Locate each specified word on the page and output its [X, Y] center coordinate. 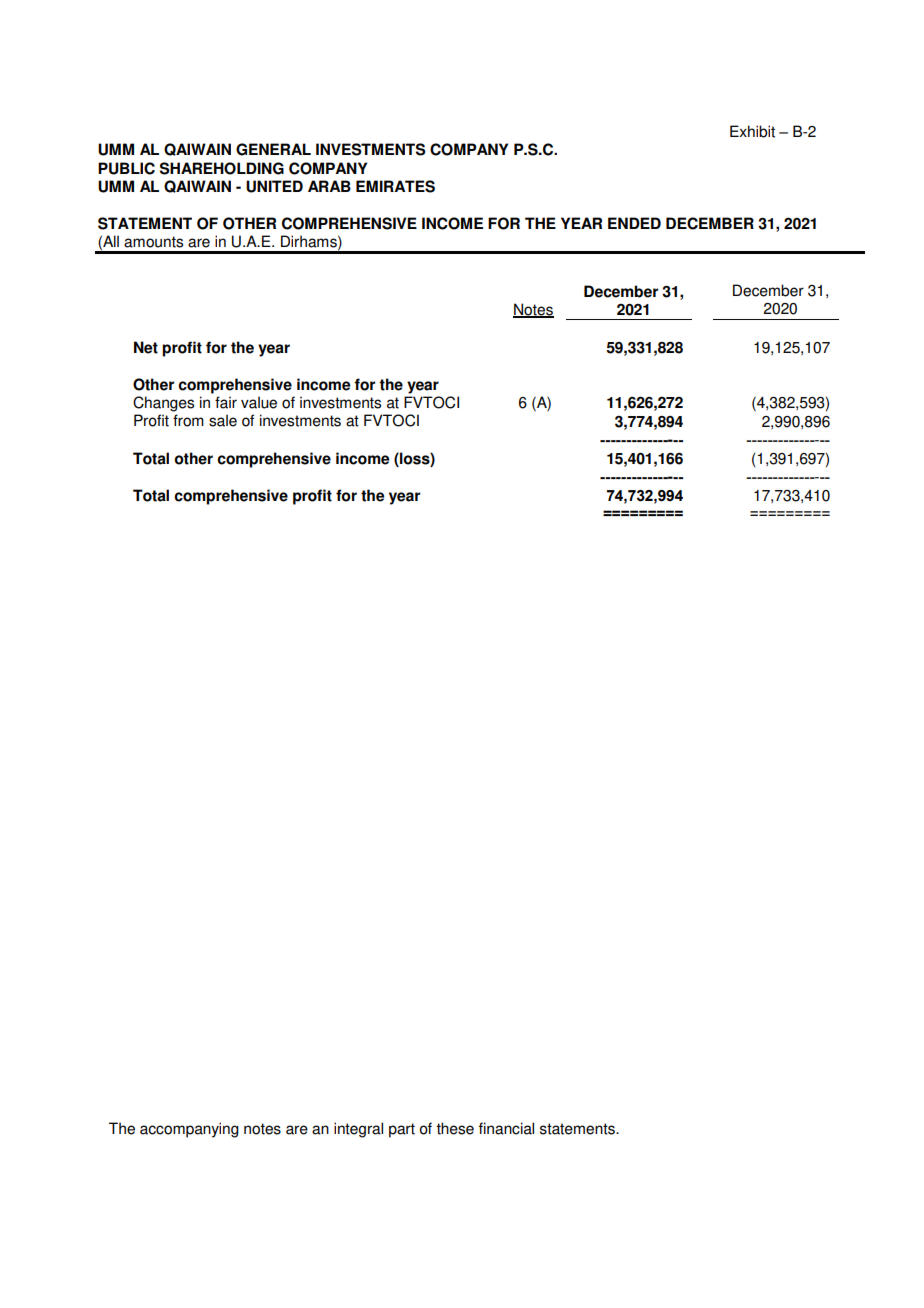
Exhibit [752, 131]
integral [358, 1130]
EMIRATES [395, 186]
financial [506, 1128]
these [455, 1128]
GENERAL [273, 149]
